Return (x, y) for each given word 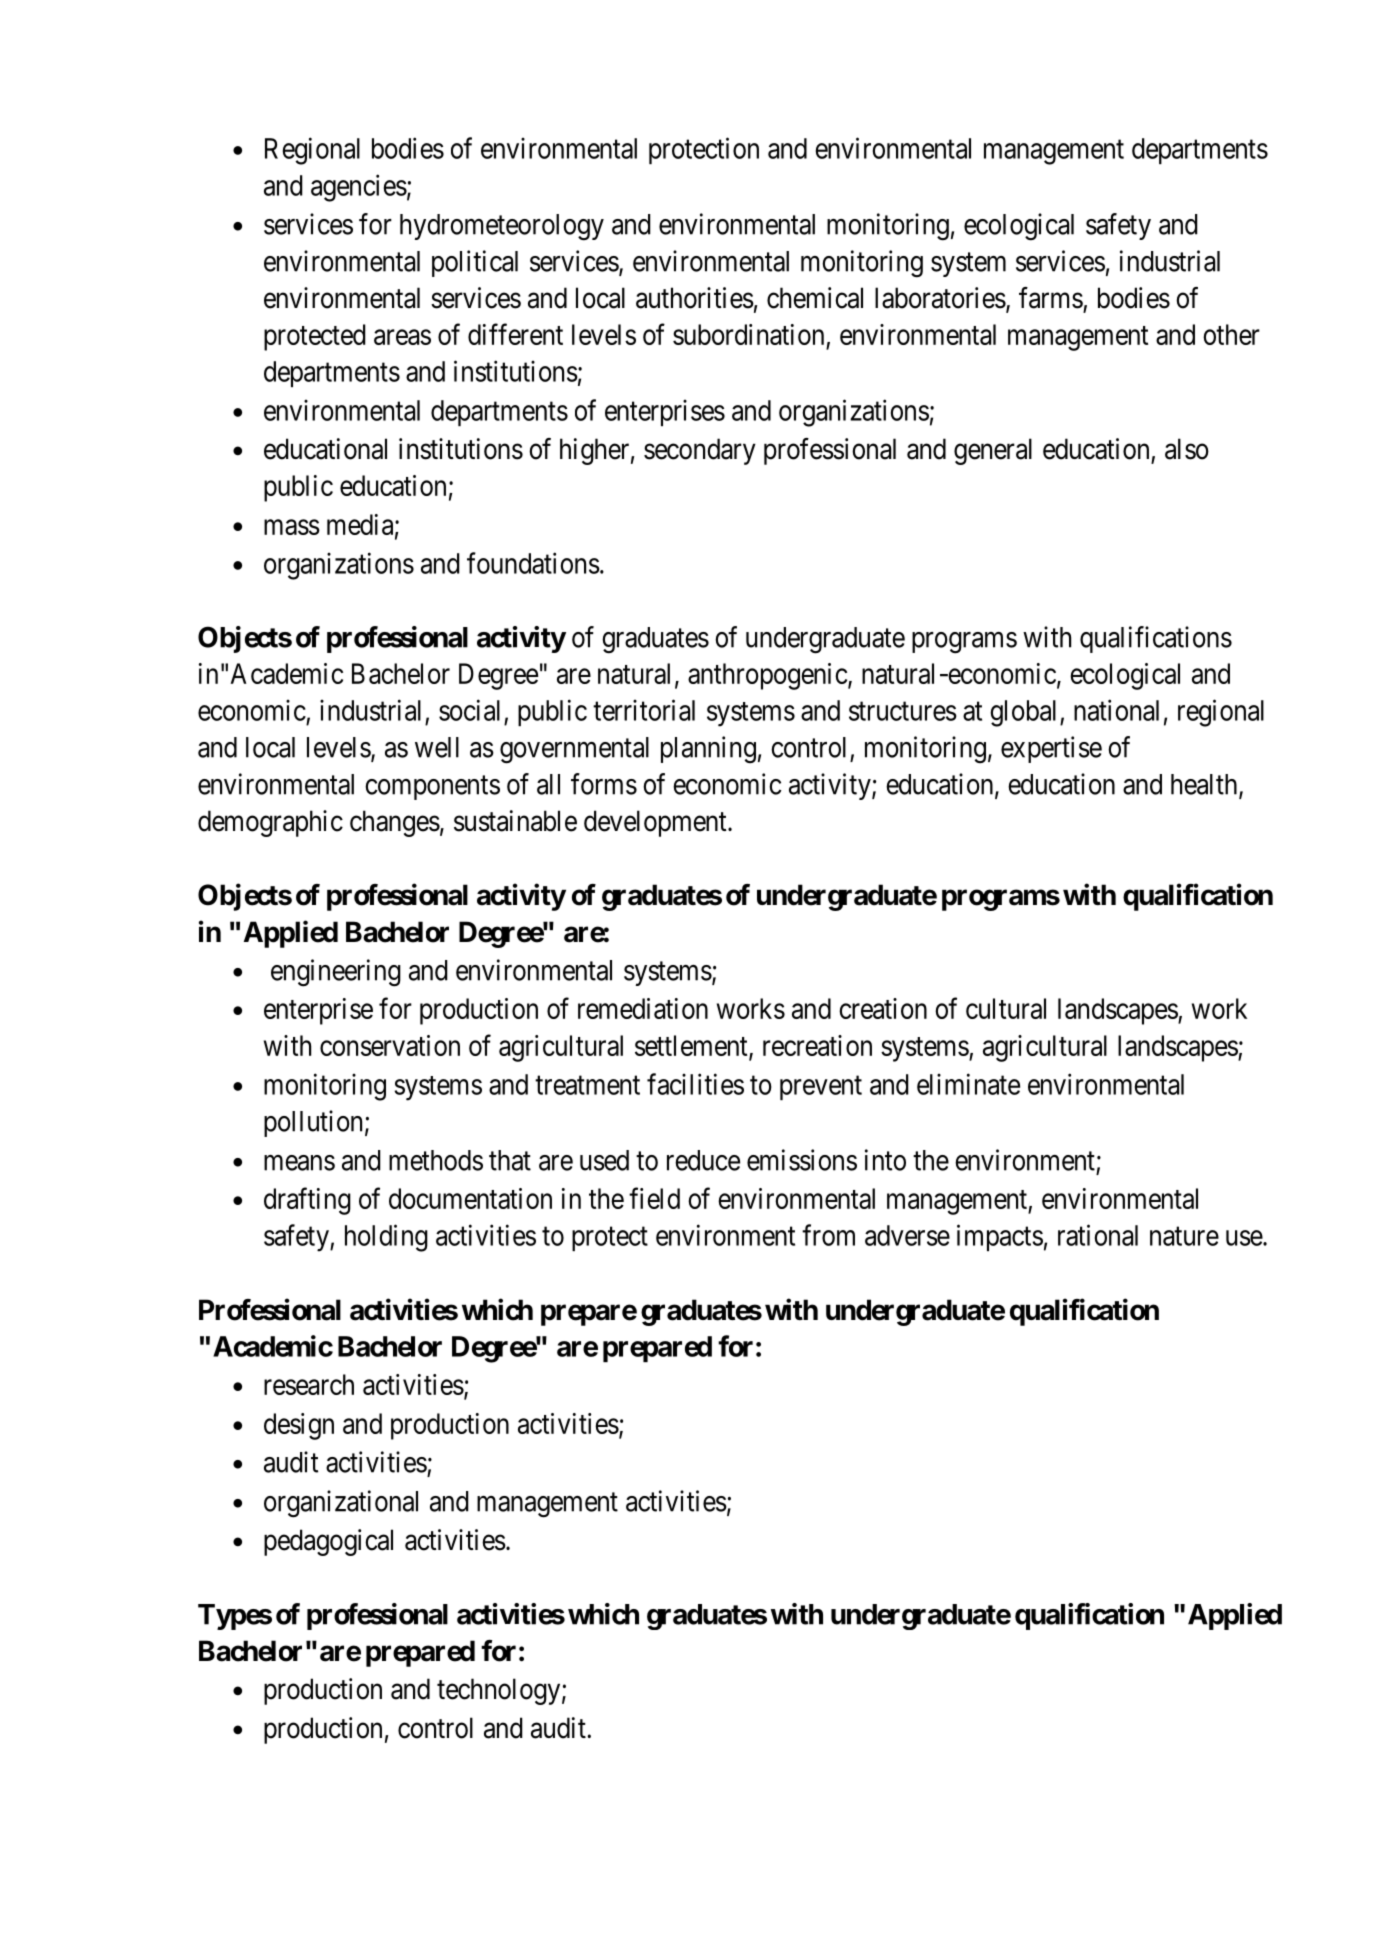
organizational (341, 1504)
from (828, 1235)
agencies (359, 188)
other (1231, 334)
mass (292, 527)
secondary (700, 451)
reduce (703, 1160)
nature (1184, 1236)
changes (395, 823)
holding (386, 1238)
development (656, 823)
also (1187, 449)
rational (1098, 1235)
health (1205, 785)
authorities (695, 298)
